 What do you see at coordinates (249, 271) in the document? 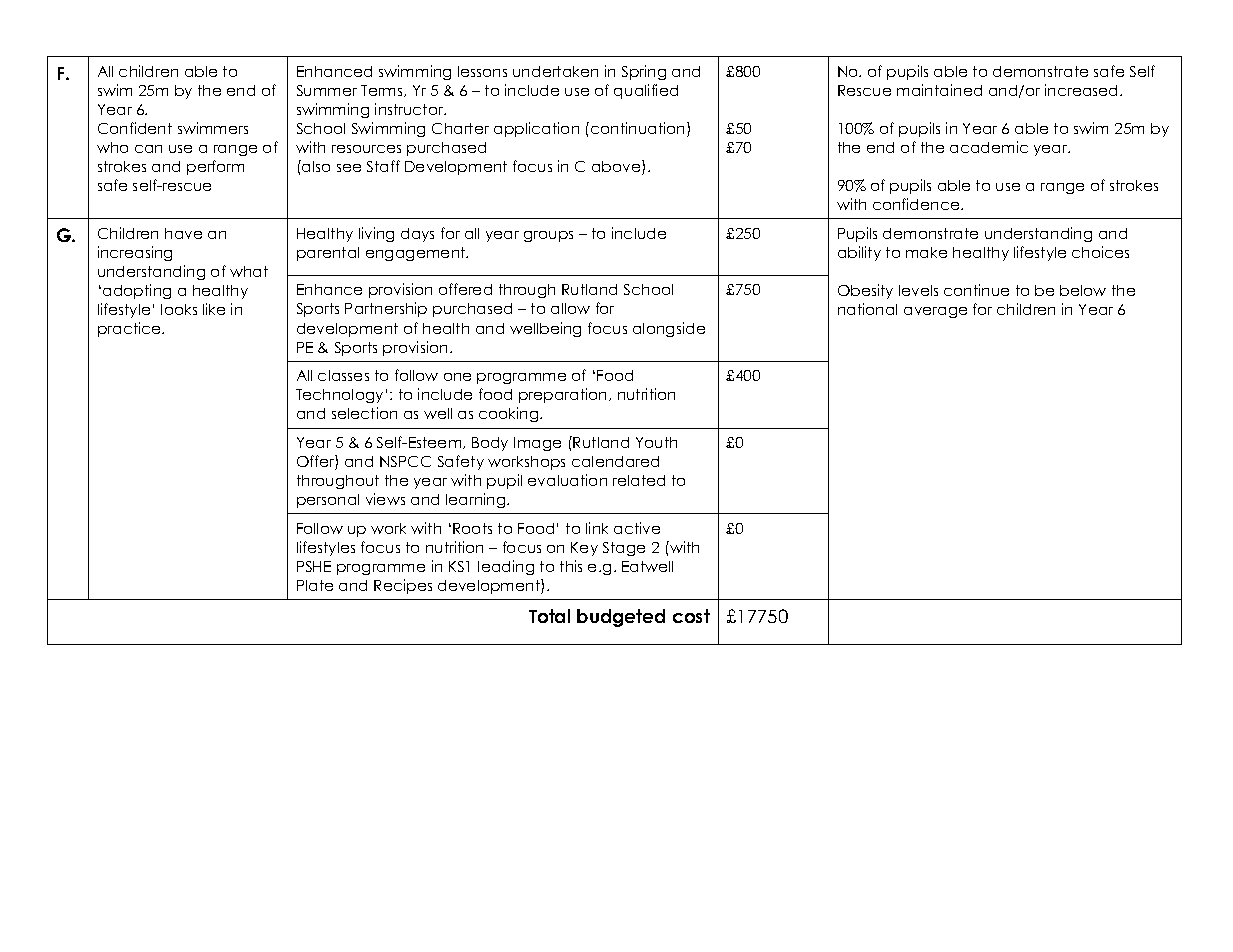
I see `what` at bounding box center [249, 271].
